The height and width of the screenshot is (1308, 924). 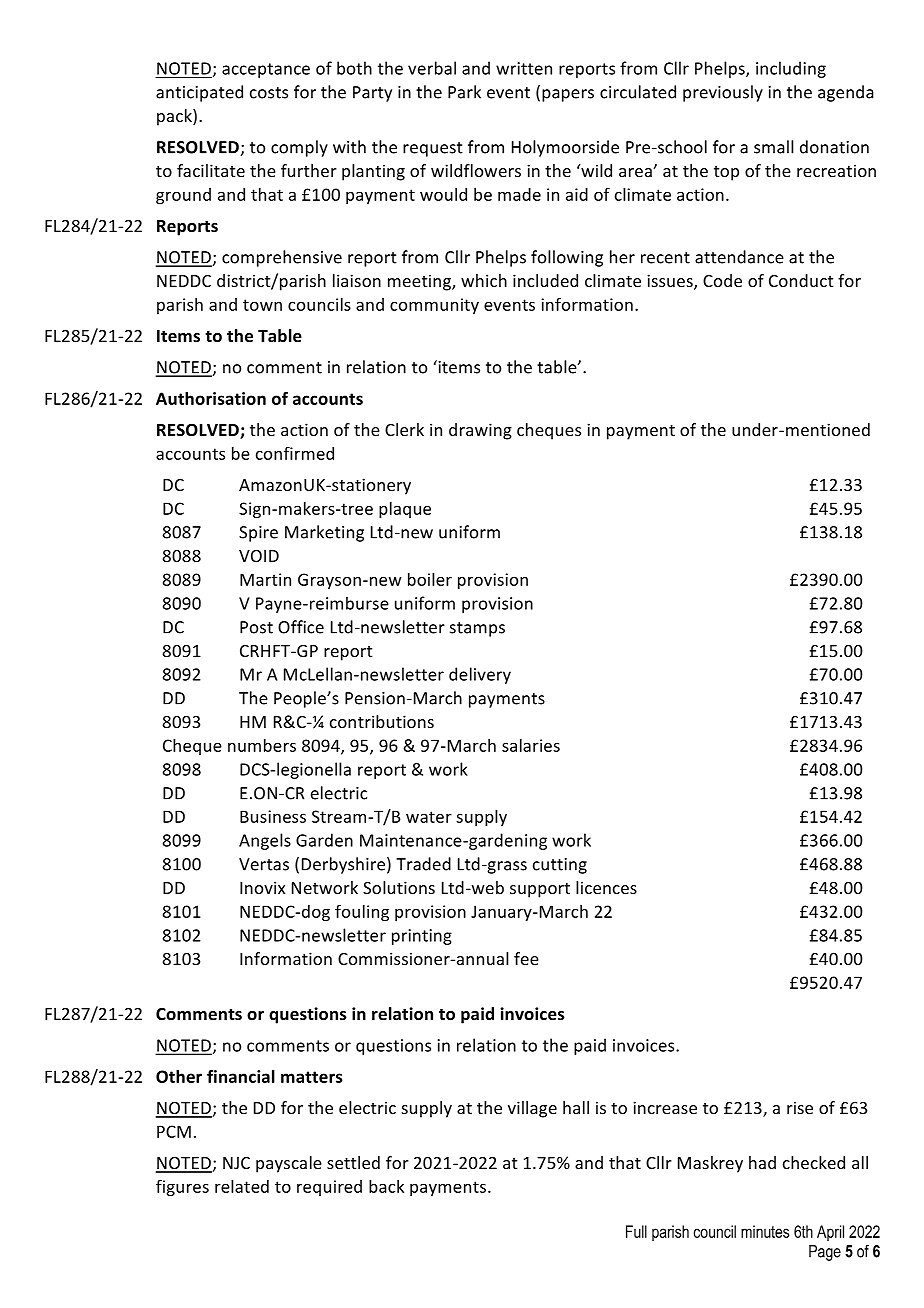 I want to click on previously, so click(x=723, y=93).
